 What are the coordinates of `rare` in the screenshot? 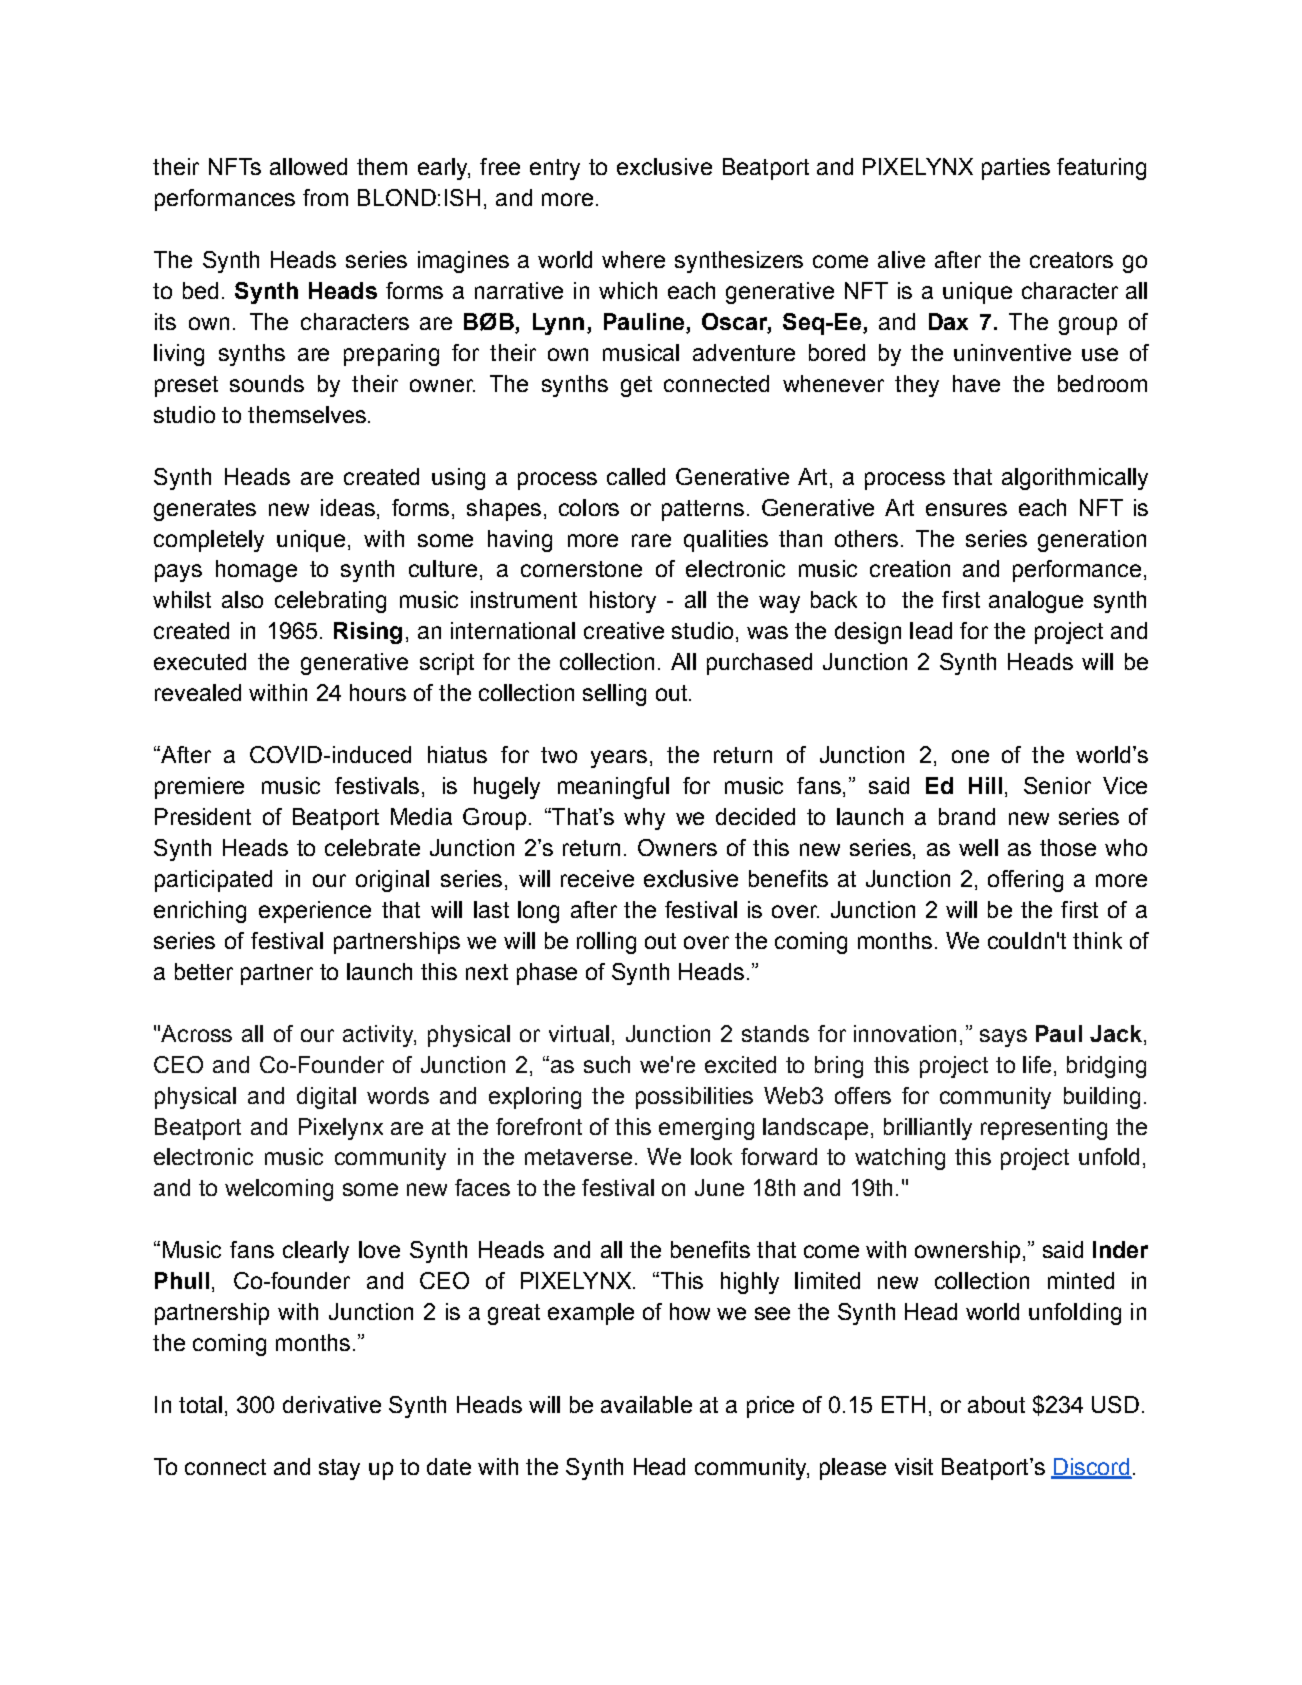 It's located at (651, 540).
